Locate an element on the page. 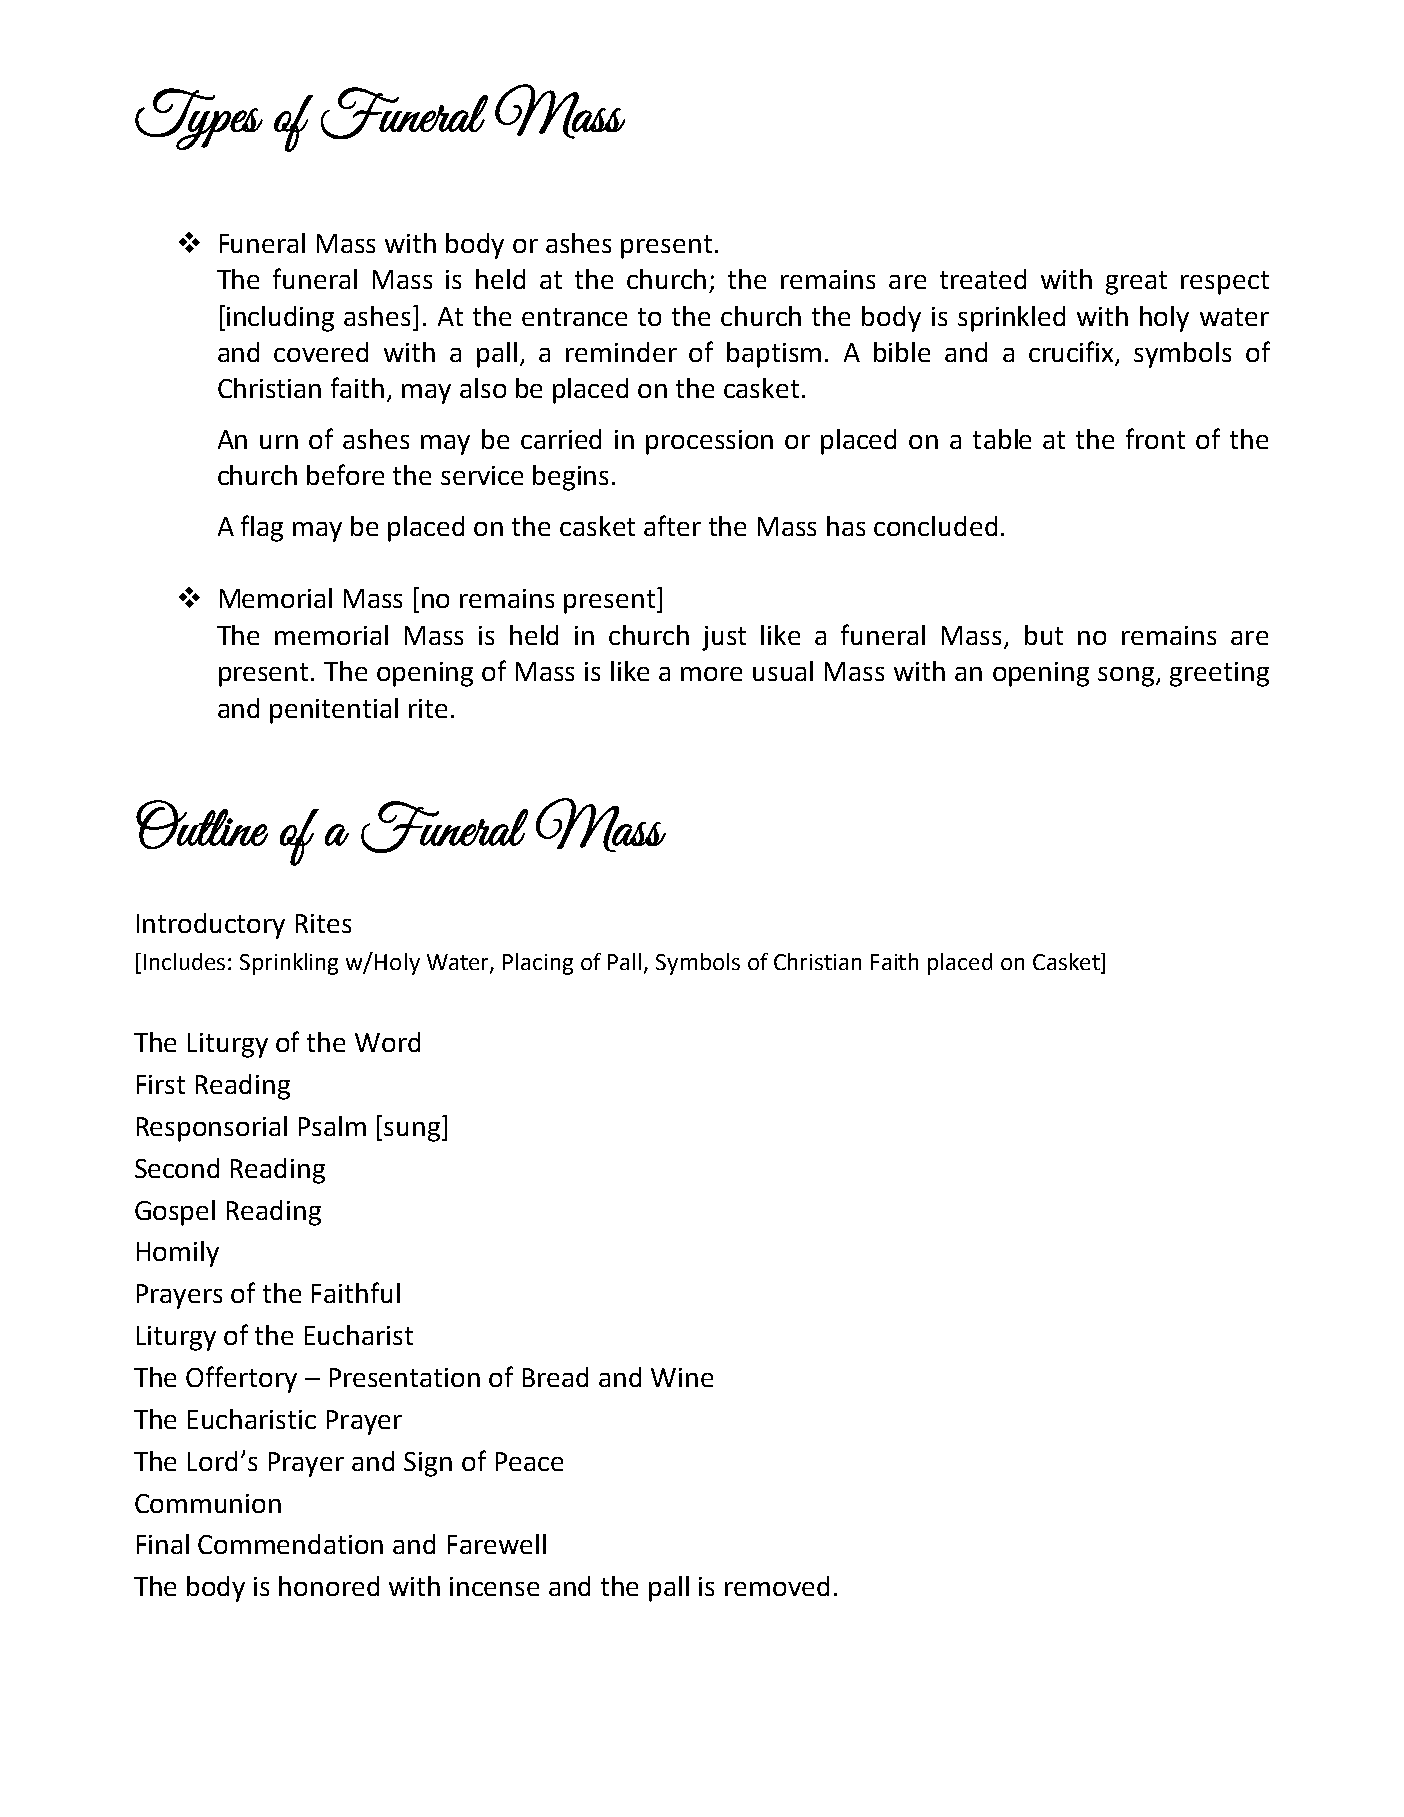 This document has width=1404, height=1817. more is located at coordinates (711, 674).
